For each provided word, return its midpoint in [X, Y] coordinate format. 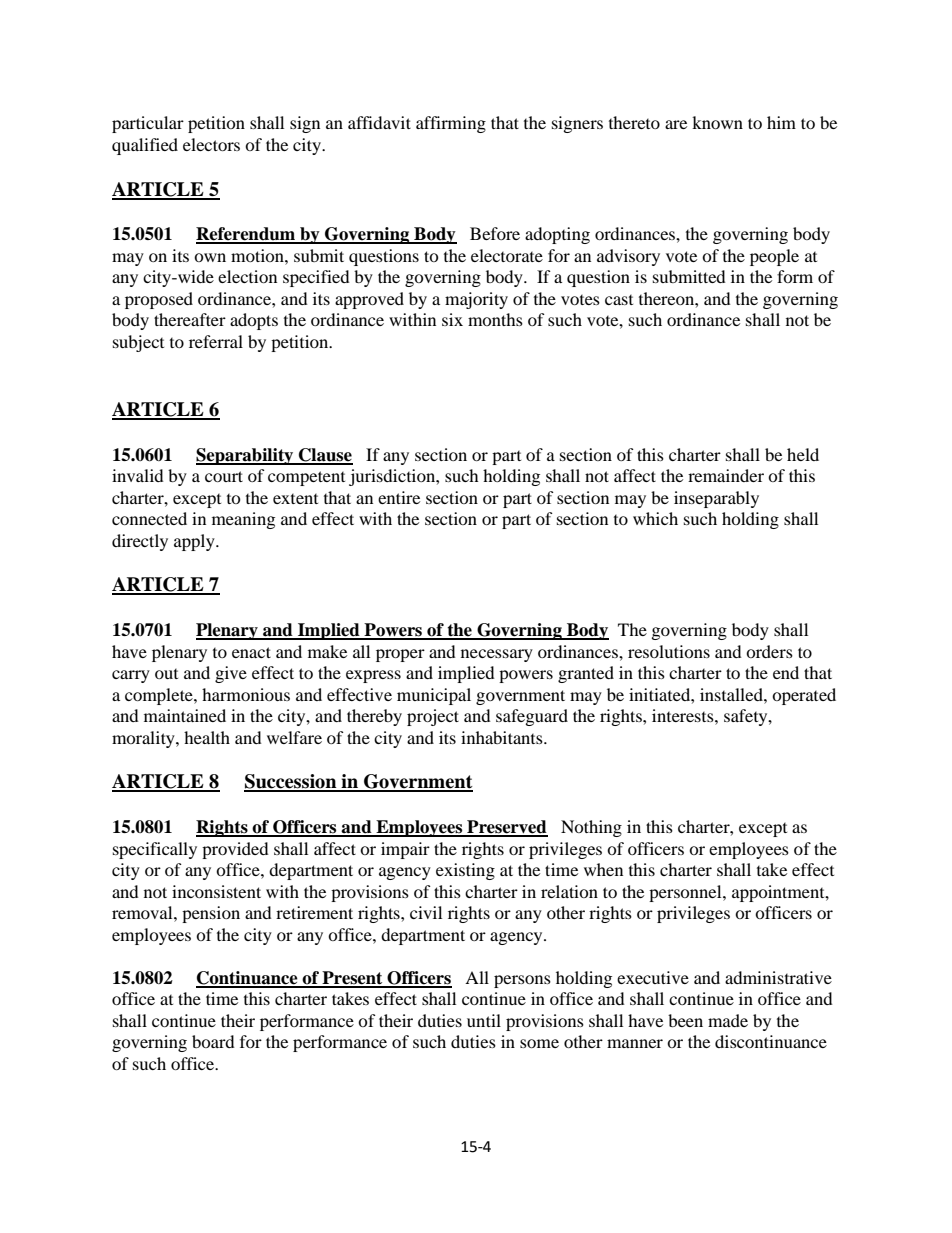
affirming [451, 124]
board [213, 1041]
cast [619, 300]
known [717, 122]
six [452, 319]
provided [235, 850]
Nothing [591, 828]
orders [769, 651]
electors [211, 144]
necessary [497, 655]
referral [216, 341]
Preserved [506, 828]
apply [195, 542]
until [484, 1020]
